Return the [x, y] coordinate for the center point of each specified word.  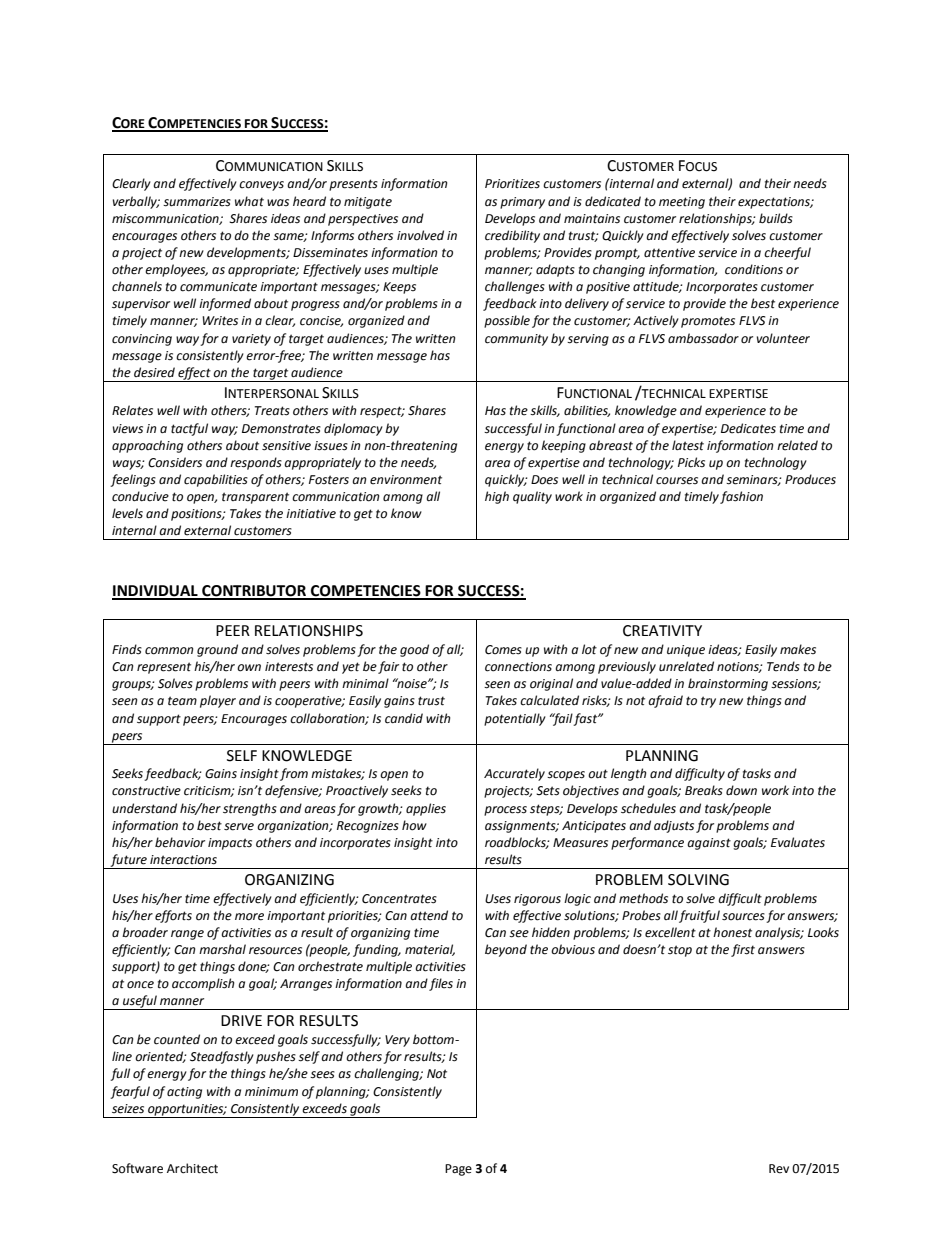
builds [776, 218]
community [516, 340]
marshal [222, 949]
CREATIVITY [662, 631]
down [741, 790]
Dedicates [748, 428]
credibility [512, 236]
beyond [506, 950]
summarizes [197, 202]
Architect [192, 1168]
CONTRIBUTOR [254, 592]
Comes [503, 650]
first [743, 950]
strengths [250, 809]
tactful [189, 429]
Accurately [514, 774]
